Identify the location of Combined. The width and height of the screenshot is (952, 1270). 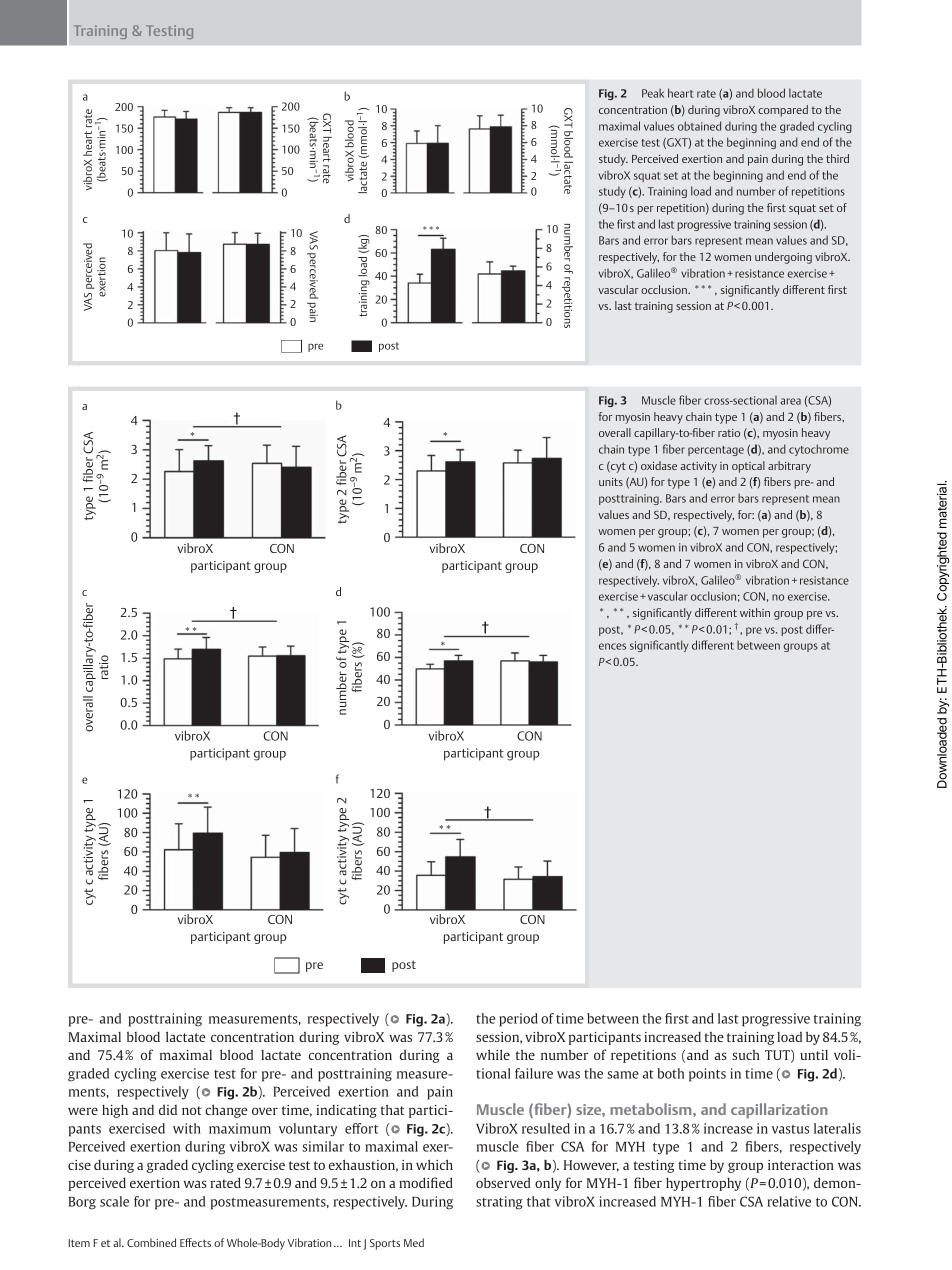
(151, 1242).
